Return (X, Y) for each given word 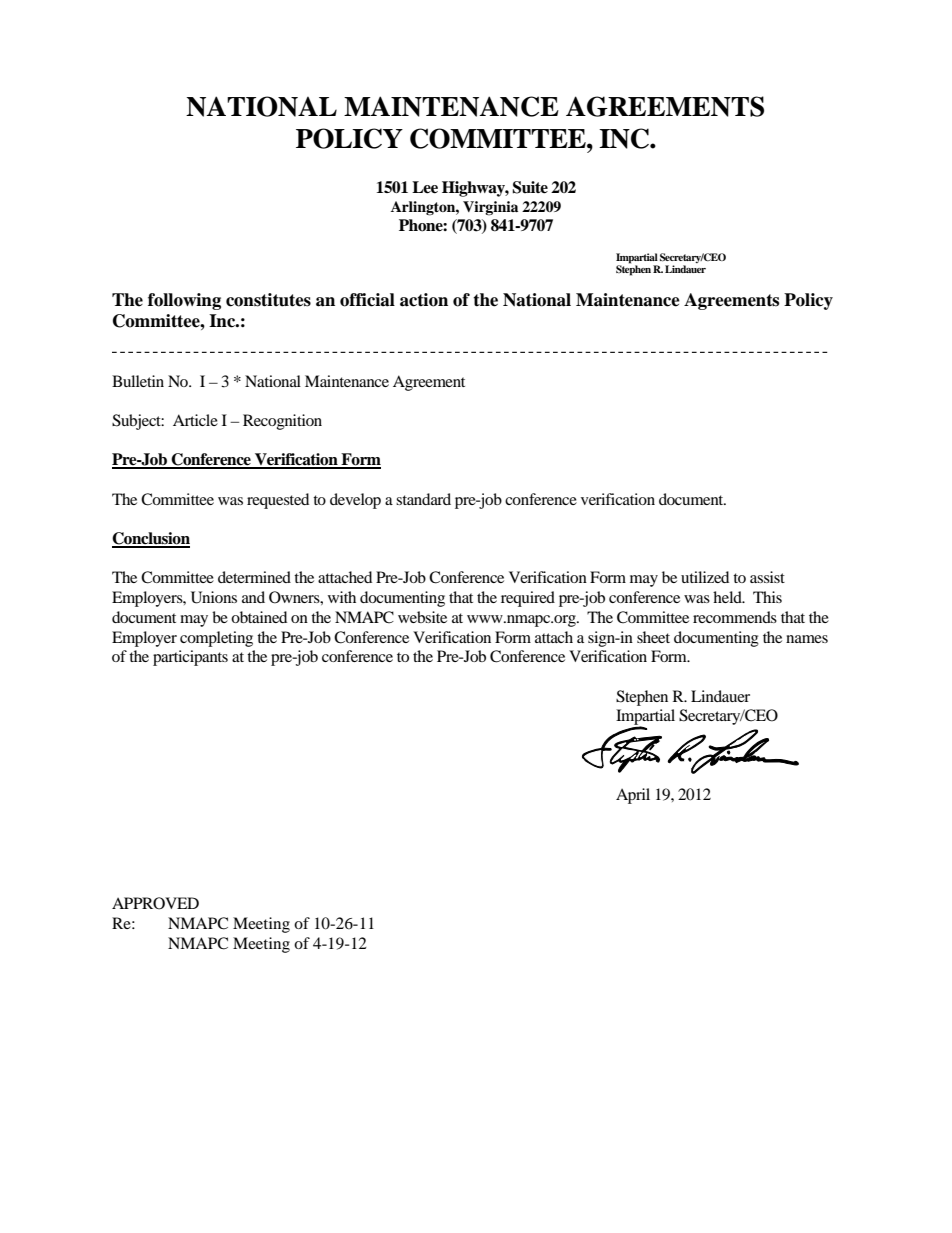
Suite (530, 187)
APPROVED (155, 903)
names (807, 639)
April (633, 796)
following (184, 301)
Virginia (490, 208)
